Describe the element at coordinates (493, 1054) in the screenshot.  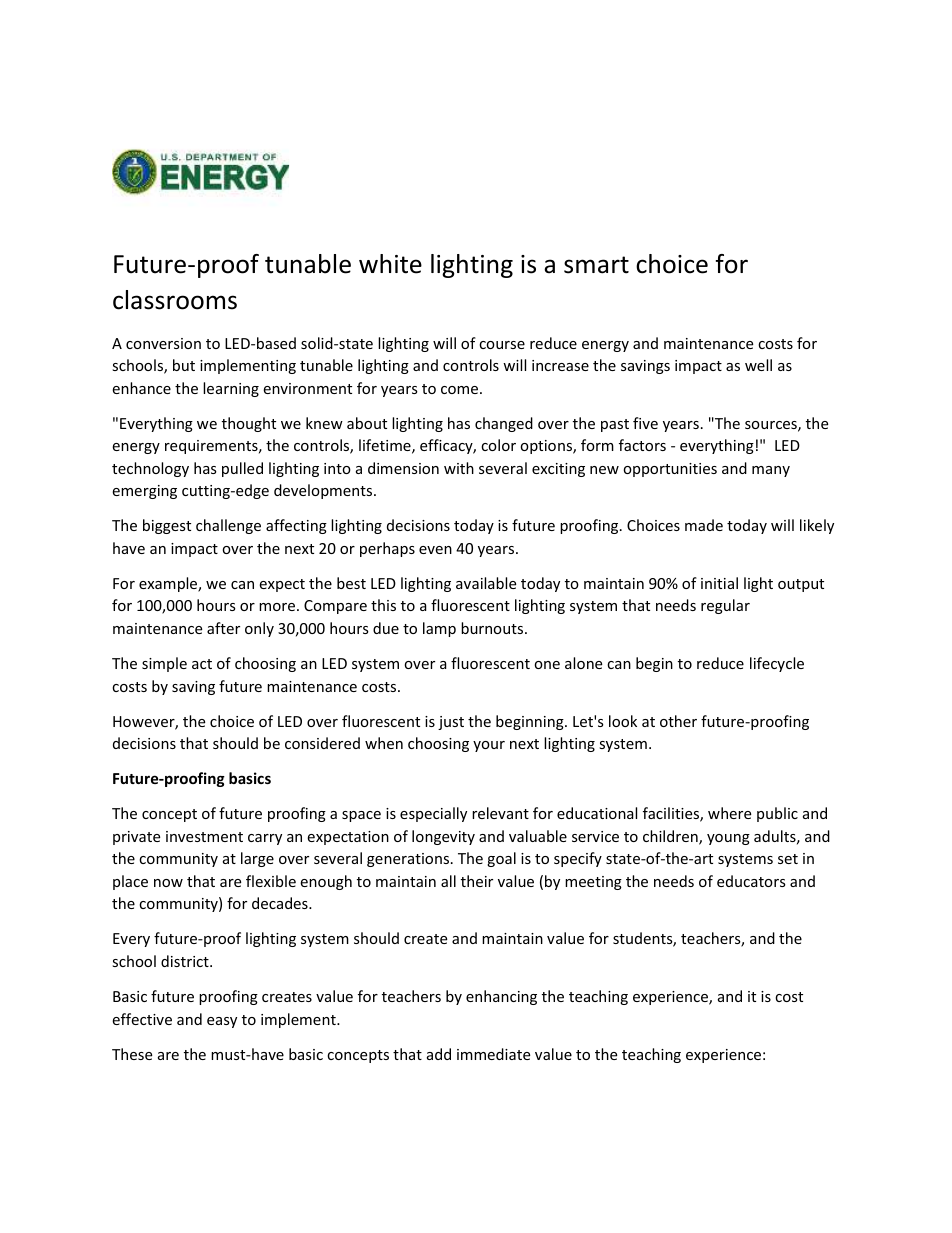
I see `immediate` at that location.
